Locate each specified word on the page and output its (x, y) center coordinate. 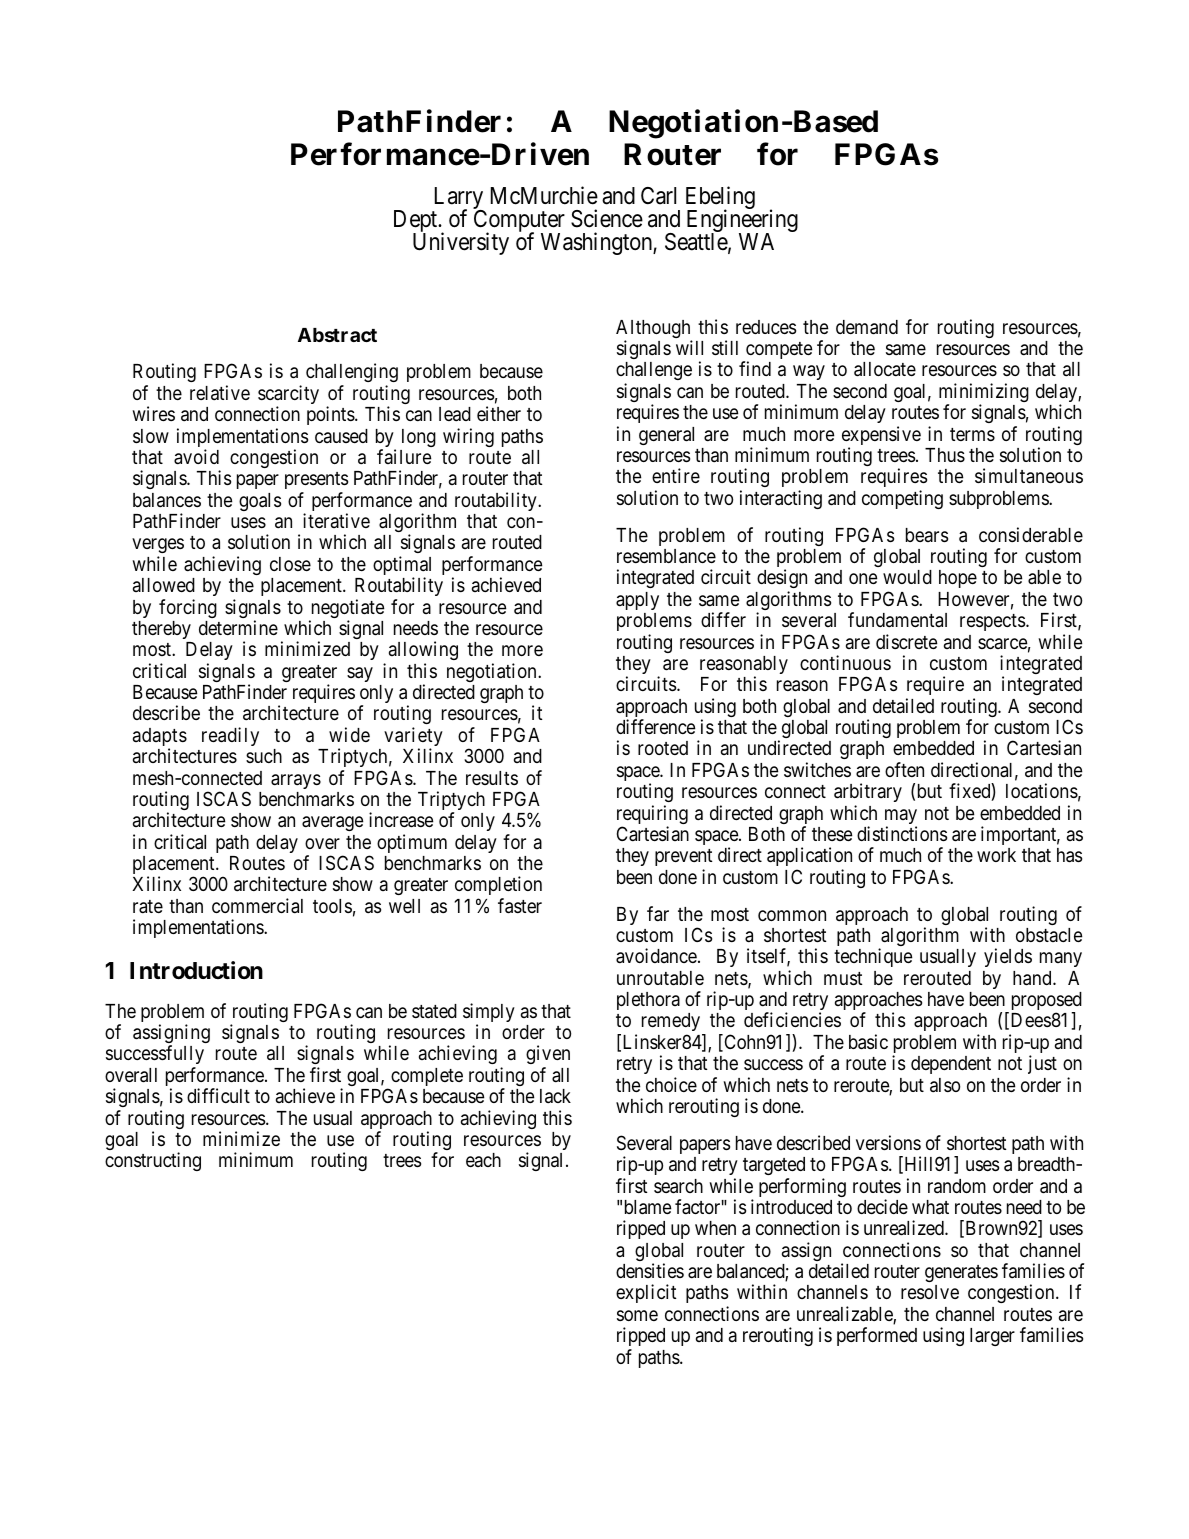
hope (958, 579)
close (290, 564)
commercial (257, 905)
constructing (153, 1161)
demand (867, 327)
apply (637, 601)
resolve (930, 1292)
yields (1008, 957)
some (637, 1315)
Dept (417, 222)
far (658, 913)
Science (607, 218)
